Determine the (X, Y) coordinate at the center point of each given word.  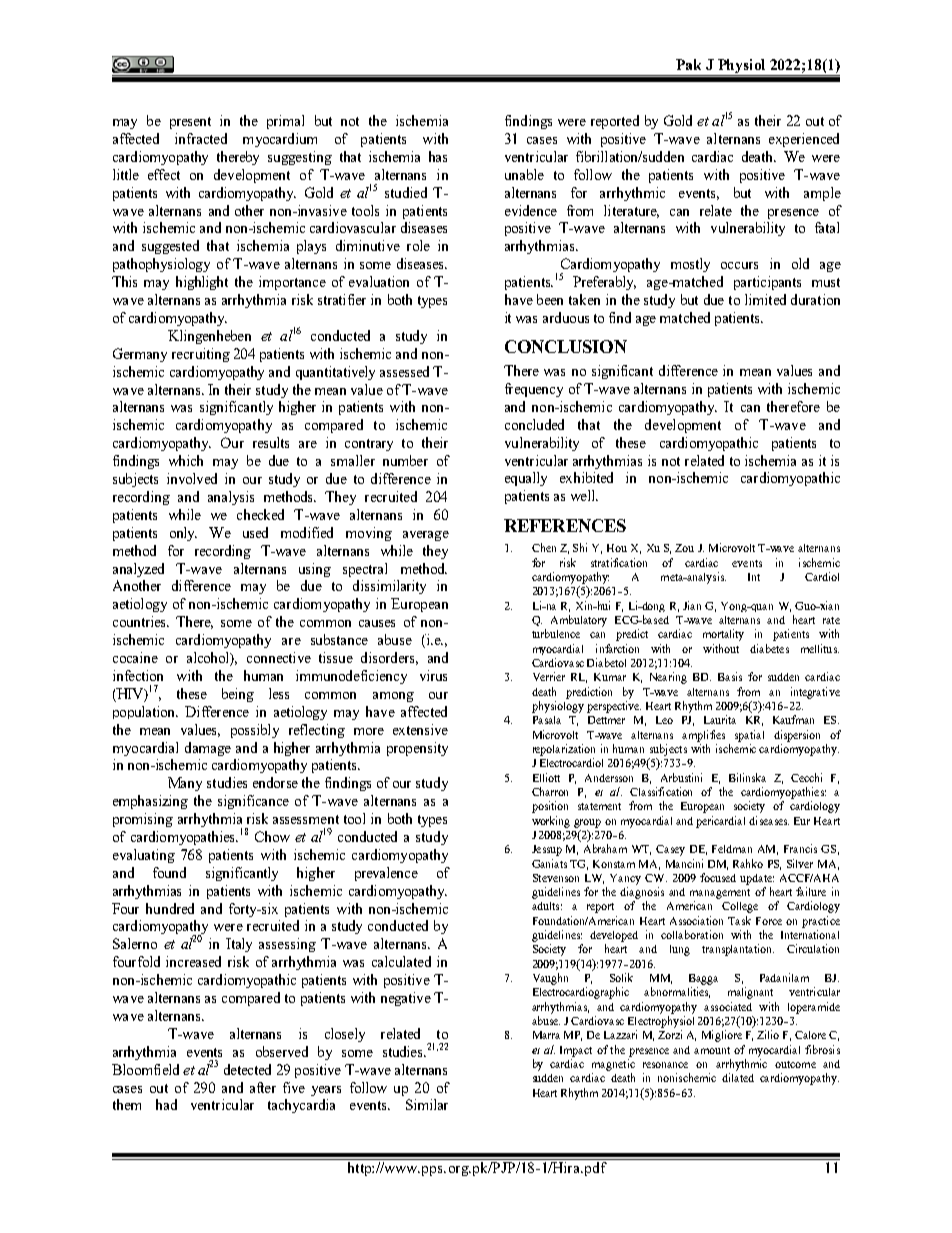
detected (247, 1069)
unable (524, 174)
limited (765, 299)
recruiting (201, 355)
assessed (404, 371)
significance (253, 802)
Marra (546, 1035)
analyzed (138, 570)
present (190, 123)
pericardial (720, 822)
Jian (692, 605)
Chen (544, 547)
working (551, 822)
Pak (688, 64)
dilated (738, 1077)
